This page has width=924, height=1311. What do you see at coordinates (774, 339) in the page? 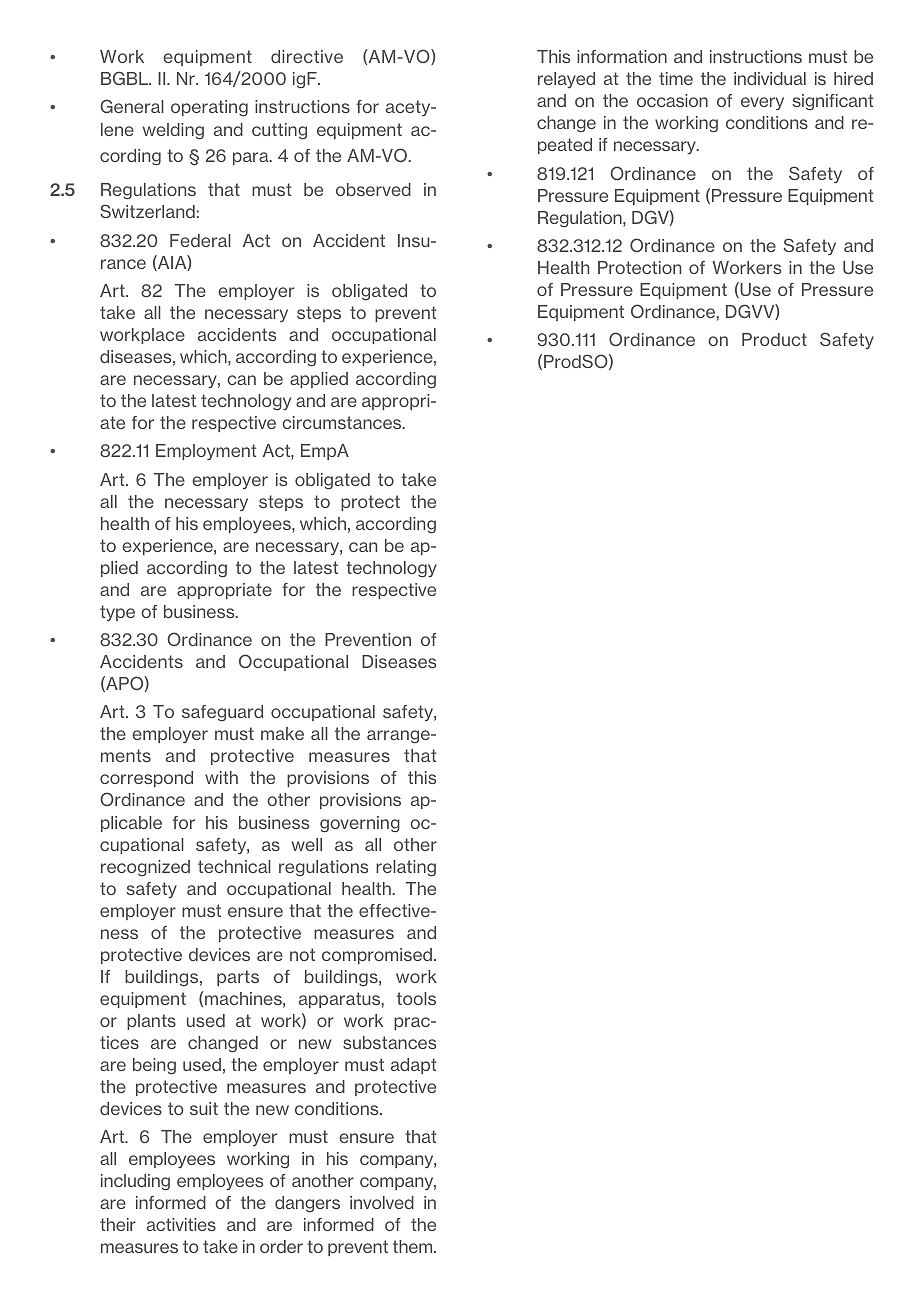
I see `Product` at bounding box center [774, 339].
